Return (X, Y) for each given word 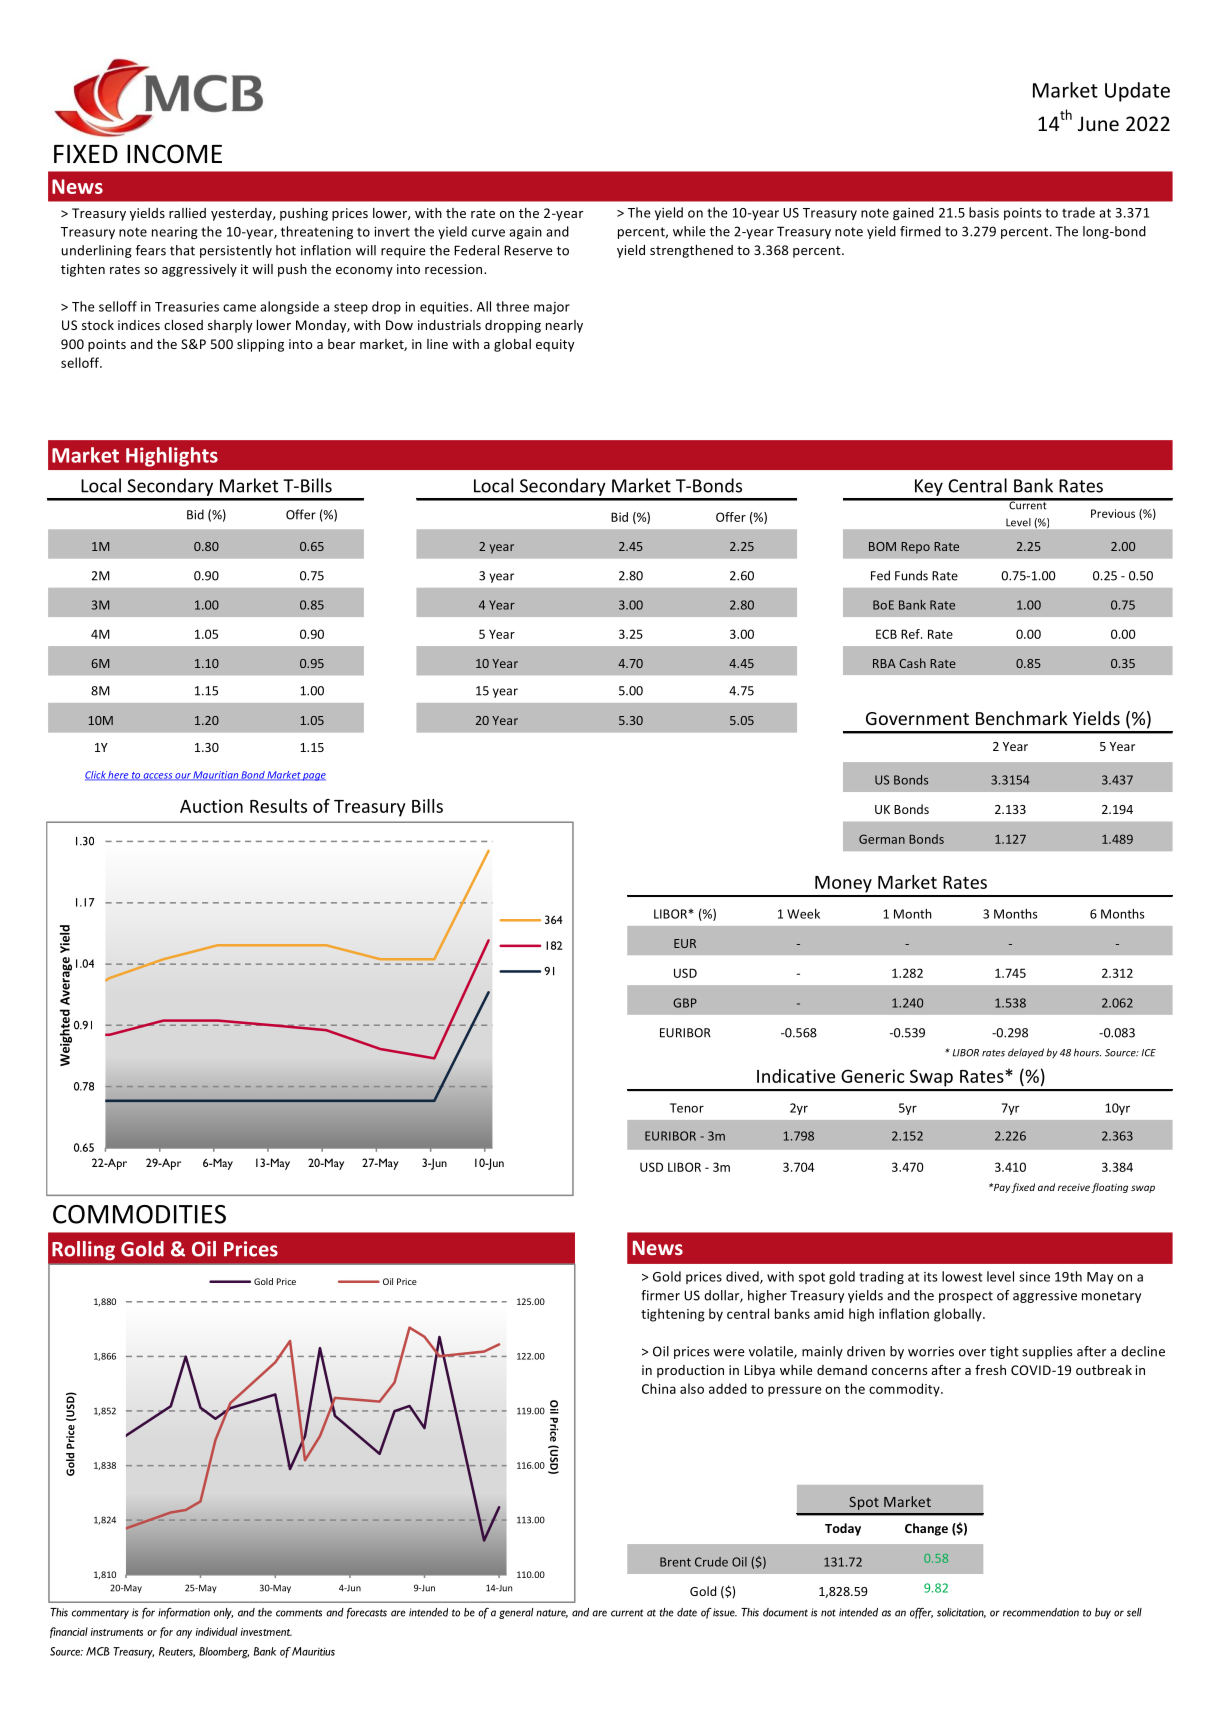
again (525, 233)
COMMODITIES (139, 1214)
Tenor (687, 1108)
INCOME (174, 154)
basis (984, 212)
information (184, 1613)
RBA (884, 663)
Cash (912, 663)
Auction (211, 806)
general (516, 1613)
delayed (1026, 1053)
